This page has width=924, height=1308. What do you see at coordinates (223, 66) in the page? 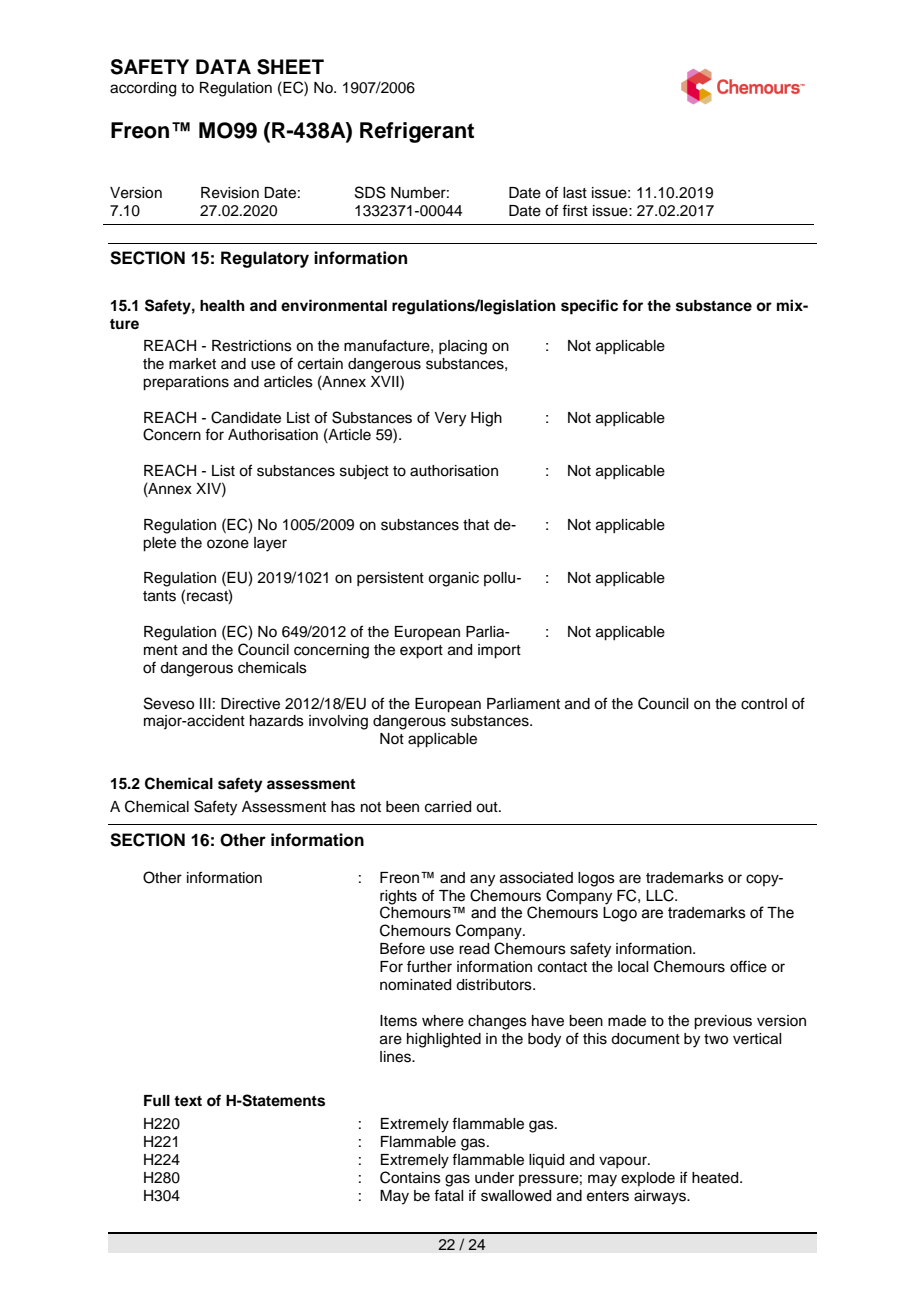
I see `DATA` at bounding box center [223, 66].
